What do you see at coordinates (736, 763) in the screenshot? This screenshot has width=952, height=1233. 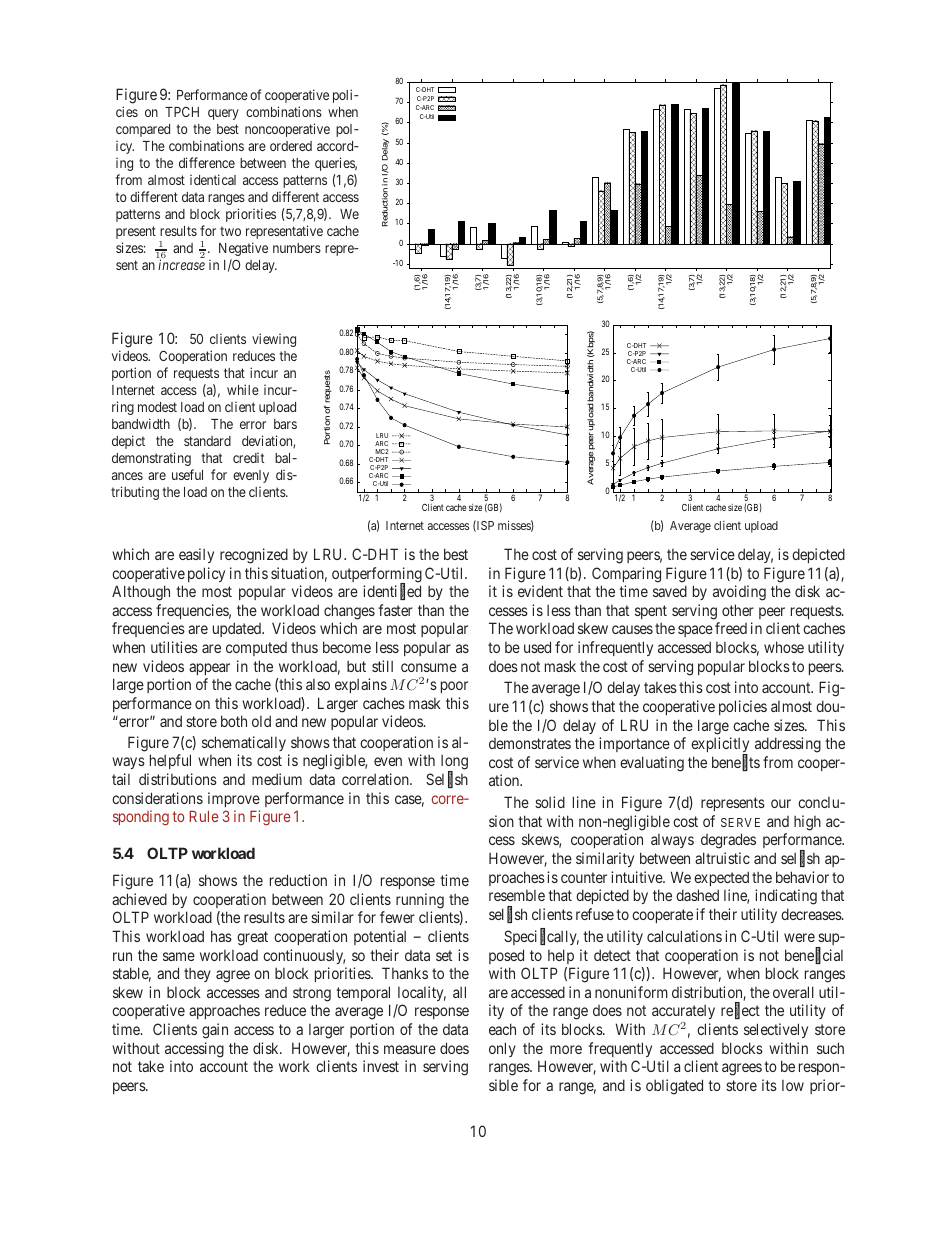 I see `benefits` at bounding box center [736, 763].
